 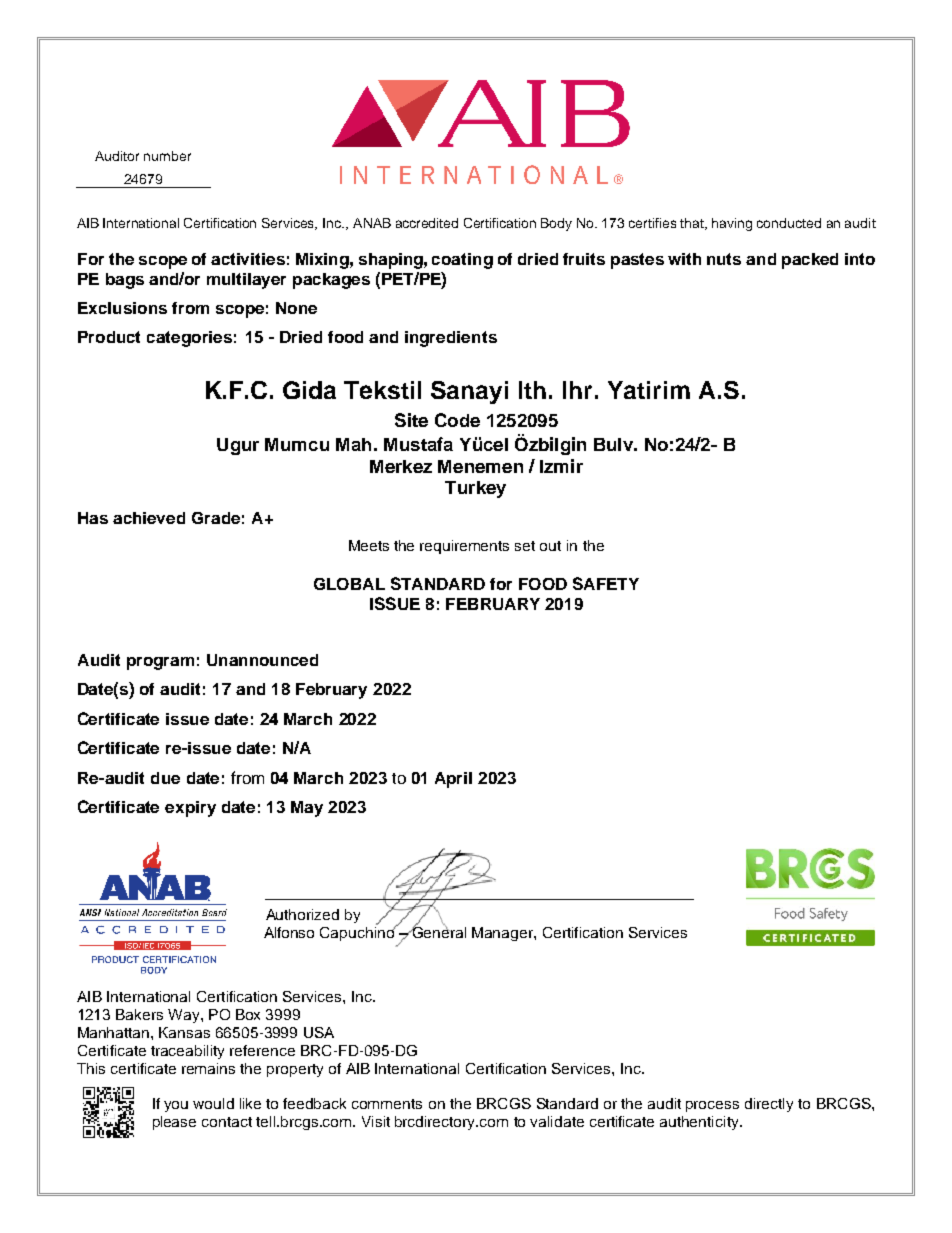 What do you see at coordinates (387, 1104) in the screenshot?
I see `comments` at bounding box center [387, 1104].
